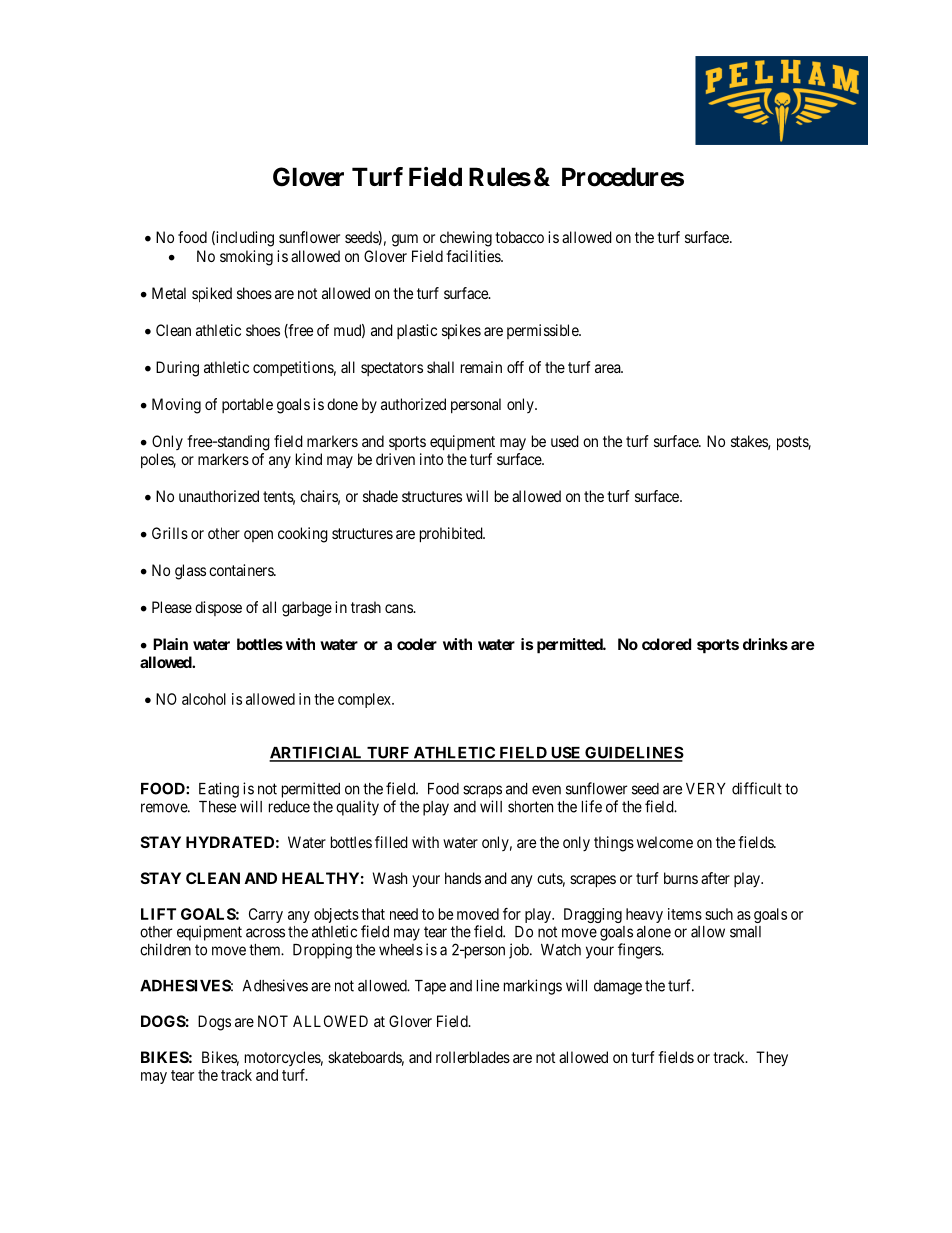 This screenshot has width=952, height=1233. I want to click on smoking, so click(246, 258).
